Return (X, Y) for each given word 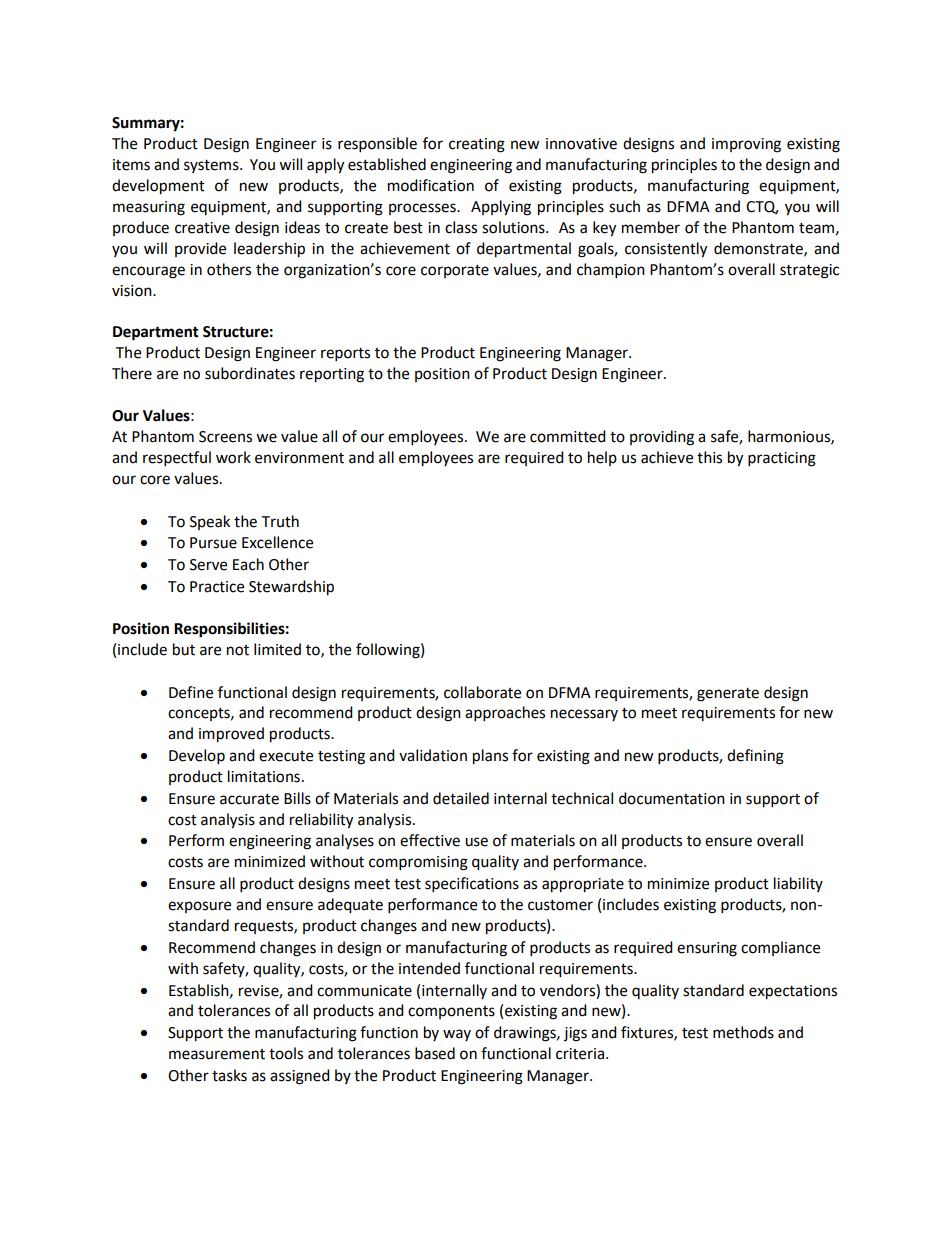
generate (728, 695)
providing (662, 438)
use (476, 842)
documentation (672, 798)
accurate (249, 799)
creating (477, 145)
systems (212, 166)
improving (746, 145)
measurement (217, 1054)
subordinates (250, 373)
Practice (217, 587)
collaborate (482, 692)
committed (568, 436)
